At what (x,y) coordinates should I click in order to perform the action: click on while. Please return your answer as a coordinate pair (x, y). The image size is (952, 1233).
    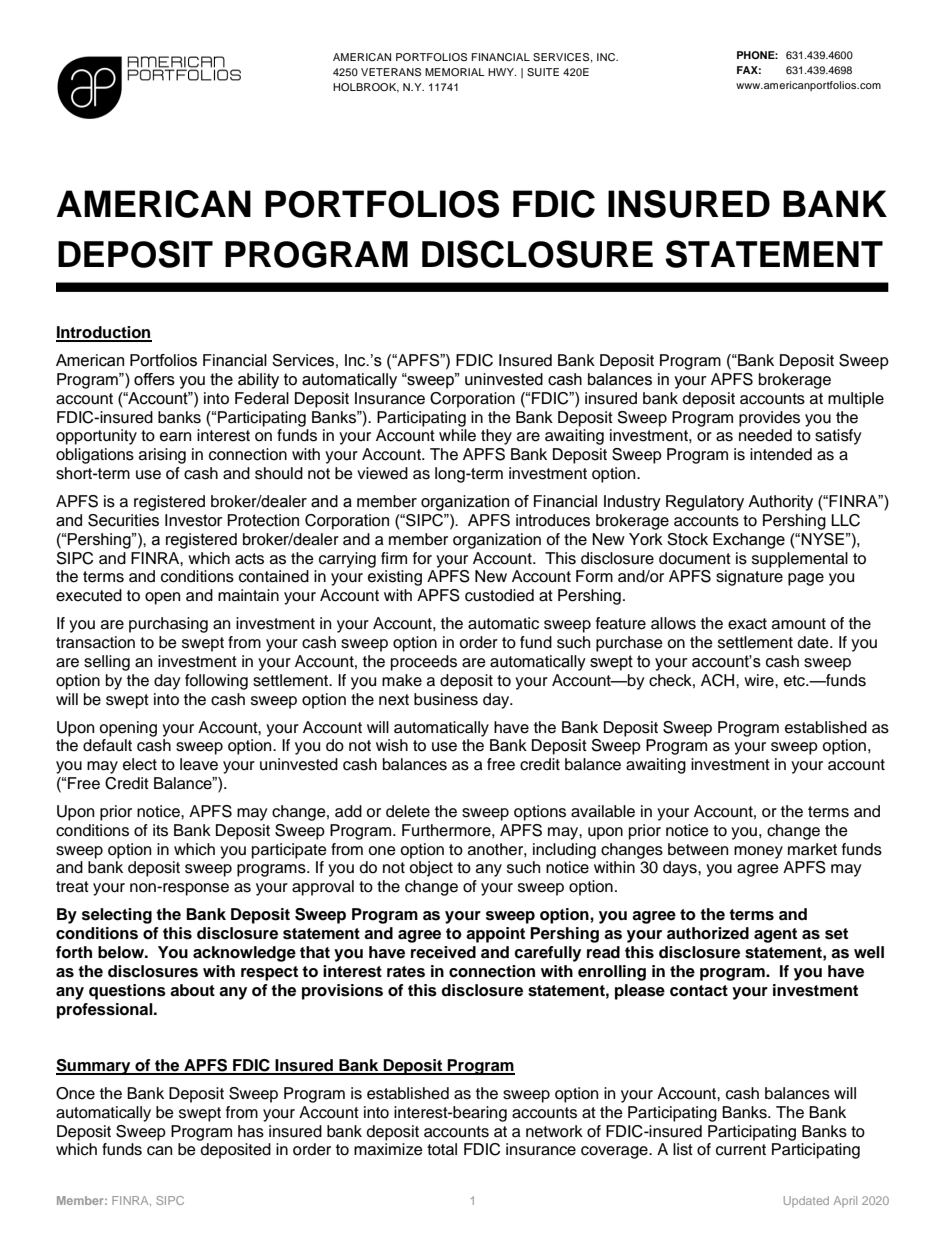
    Looking at the image, I should click on (457, 435).
